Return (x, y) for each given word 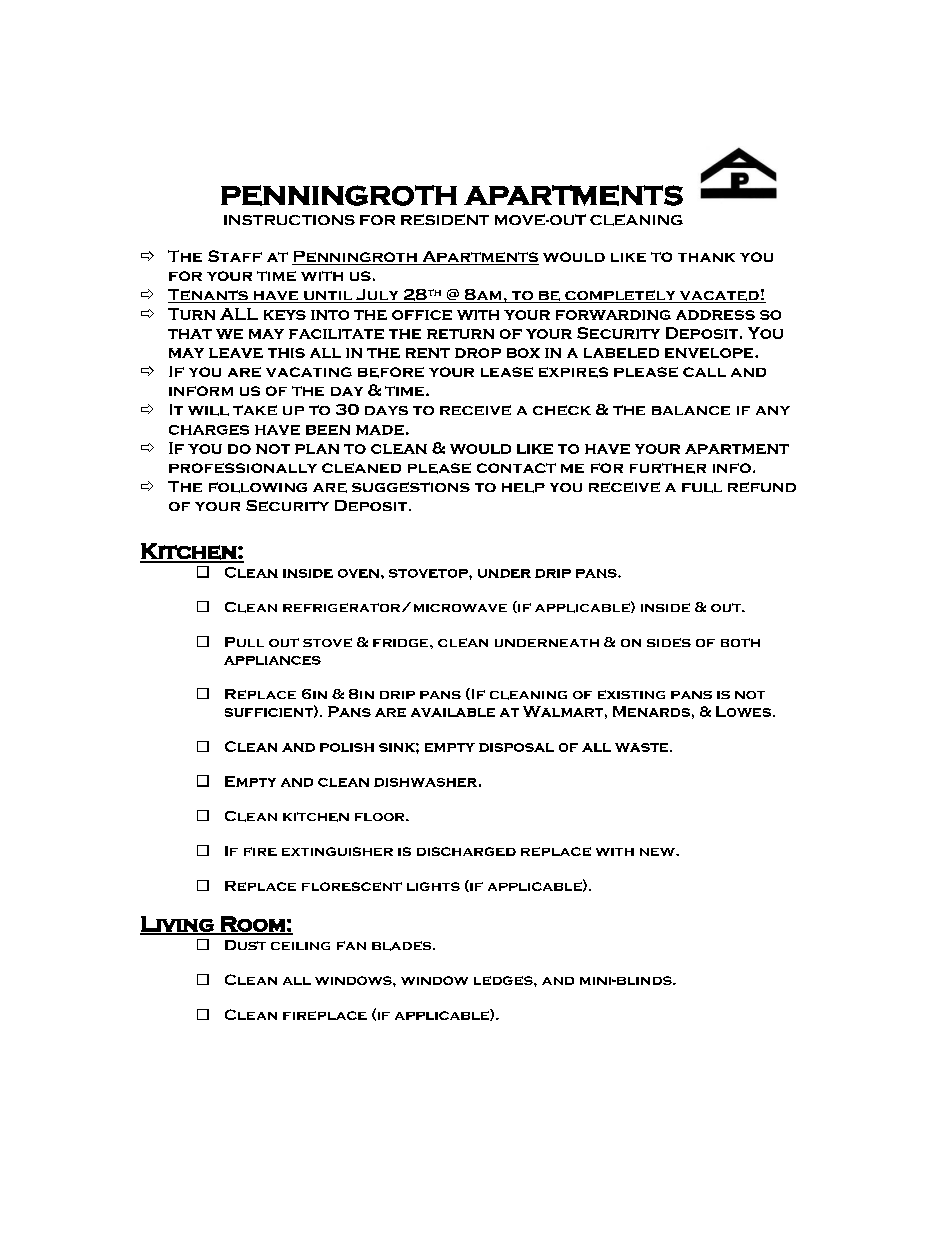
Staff (235, 256)
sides (669, 642)
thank (706, 257)
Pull (244, 642)
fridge (402, 643)
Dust (245, 945)
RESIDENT (445, 219)
